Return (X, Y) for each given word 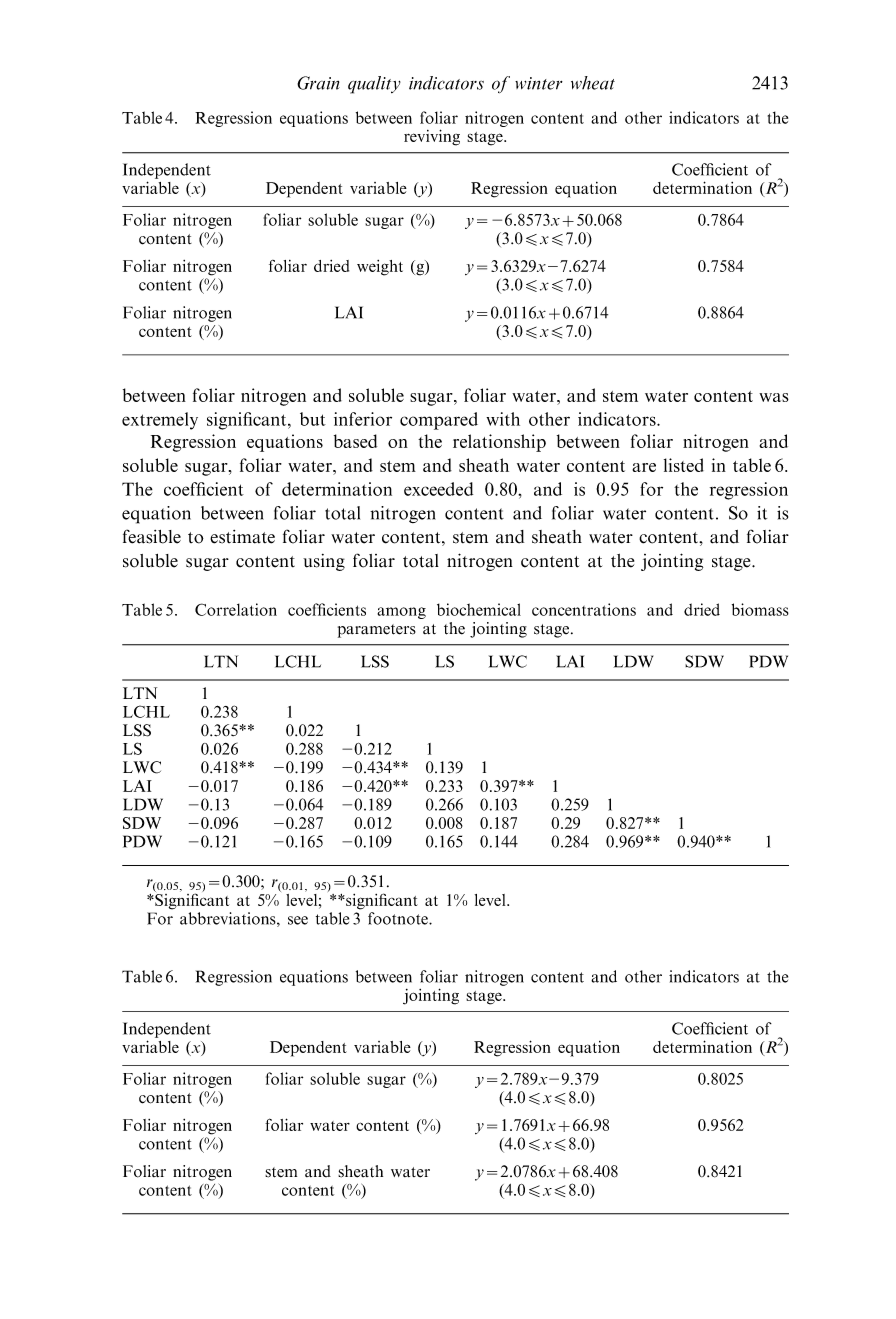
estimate (242, 537)
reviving (432, 137)
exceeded (438, 489)
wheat (593, 83)
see (298, 920)
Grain (318, 83)
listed (684, 465)
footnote (399, 918)
